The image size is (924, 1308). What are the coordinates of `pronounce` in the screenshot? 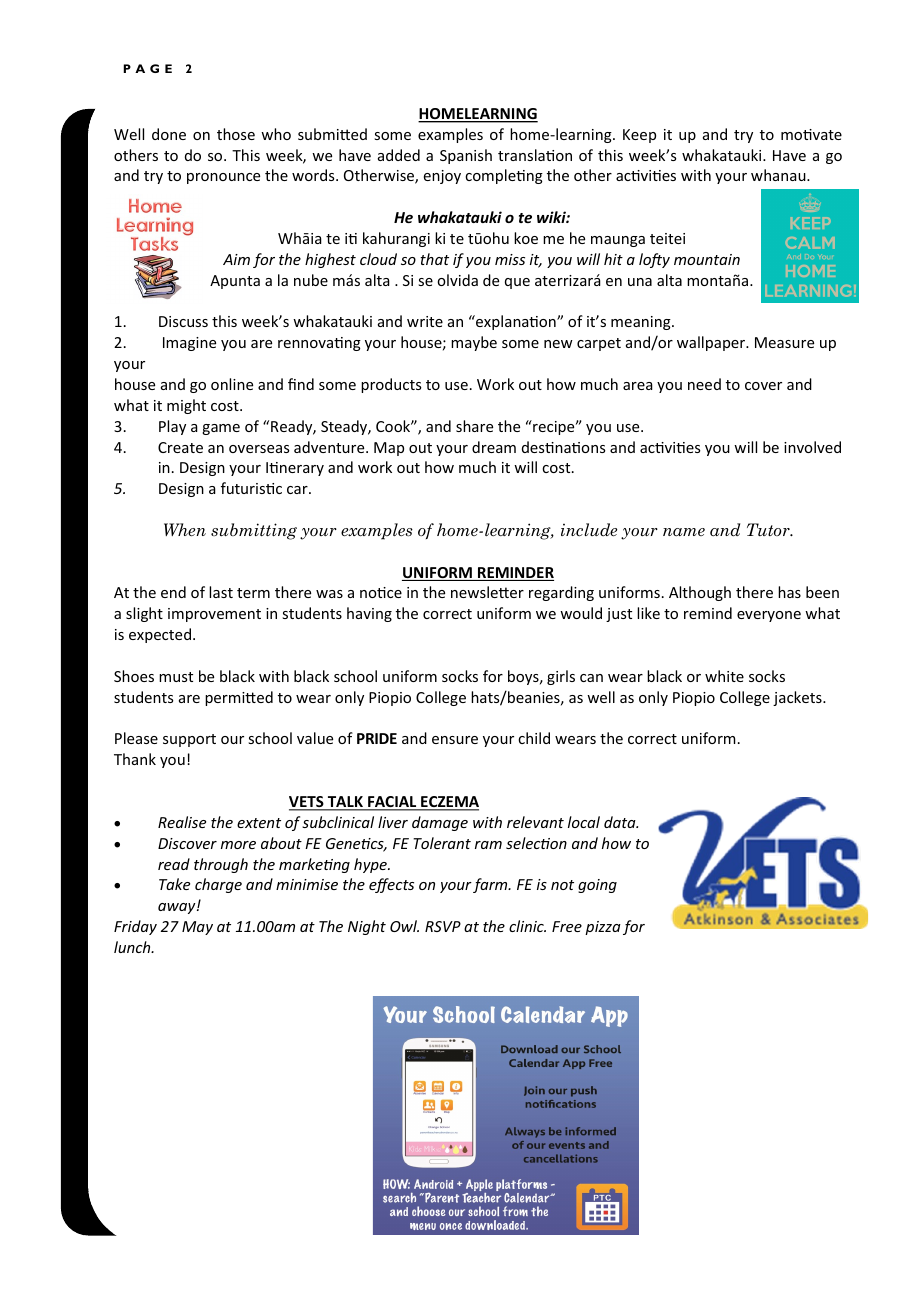 It's located at (223, 178).
